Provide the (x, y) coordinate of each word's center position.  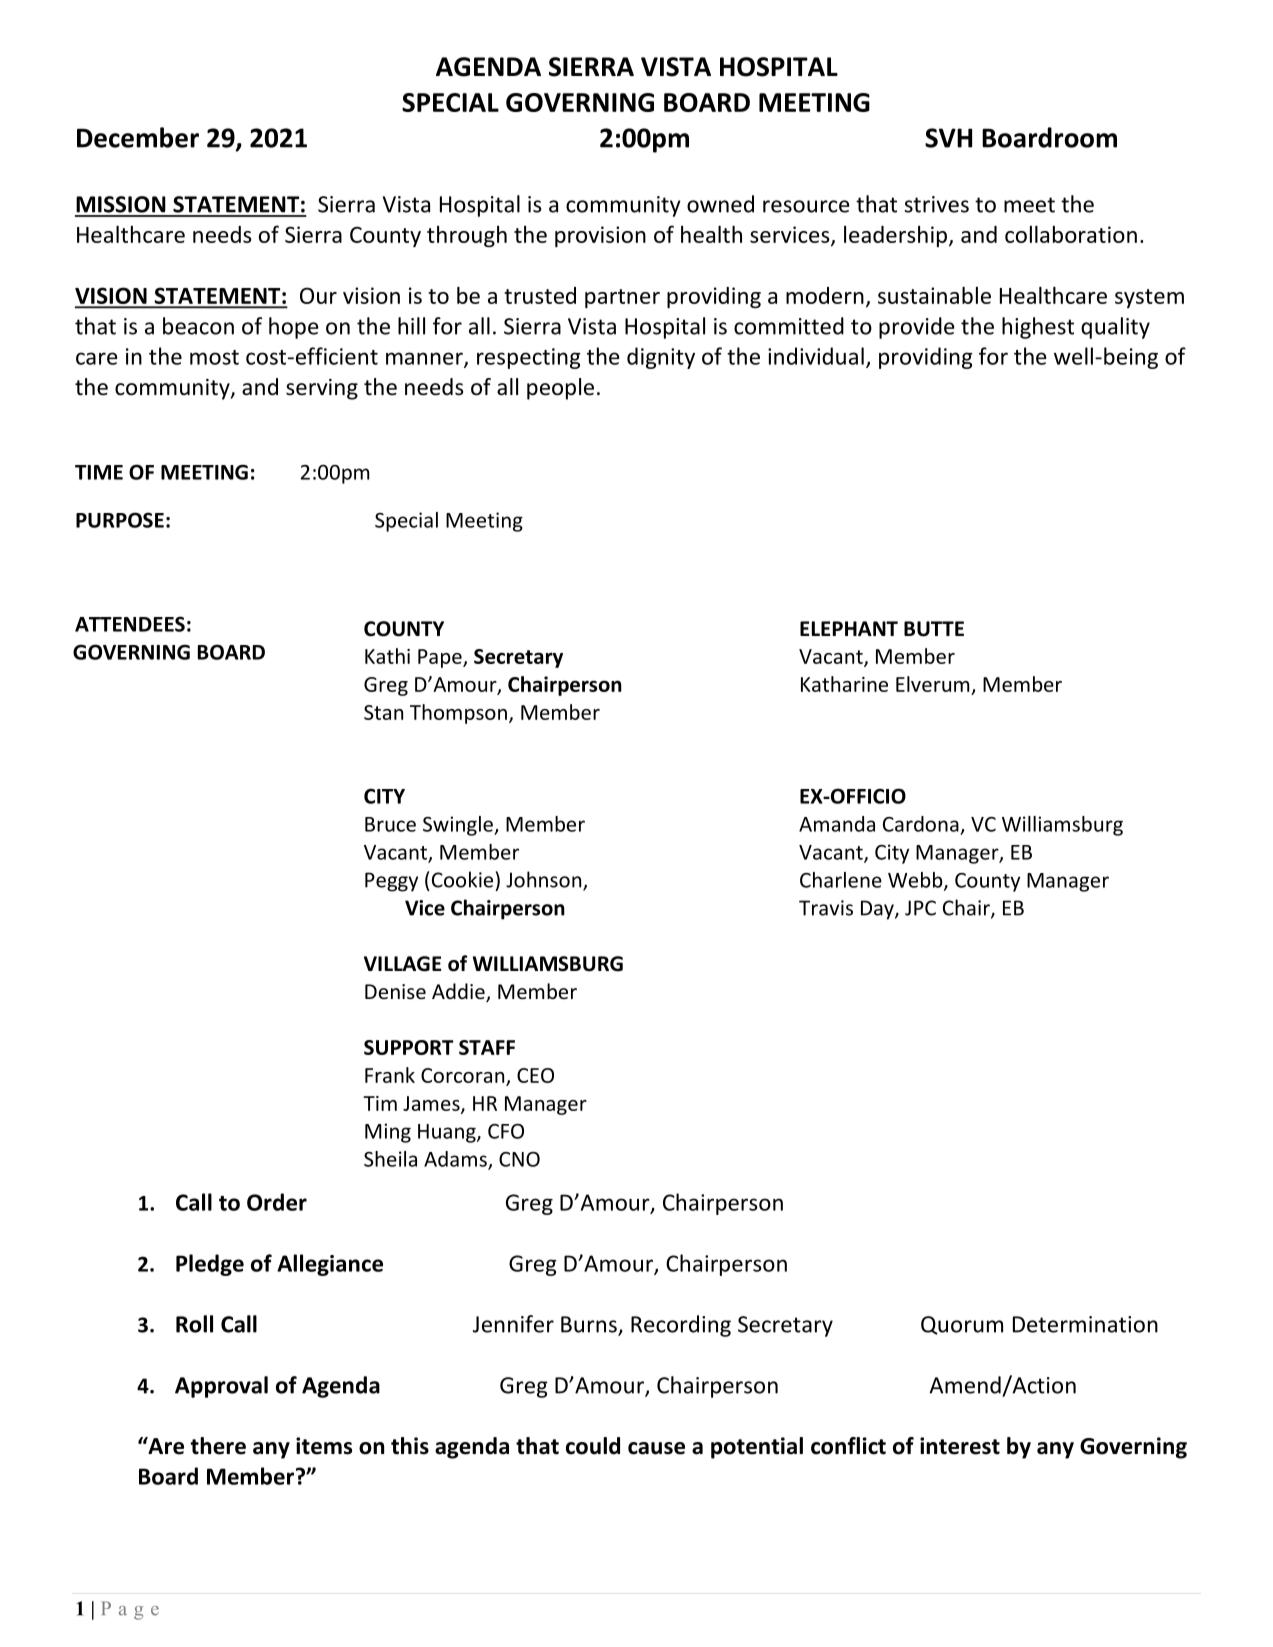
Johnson (545, 880)
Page (130, 1610)
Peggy (391, 882)
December (138, 137)
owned (720, 204)
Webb (916, 881)
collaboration (1071, 234)
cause (656, 1448)
